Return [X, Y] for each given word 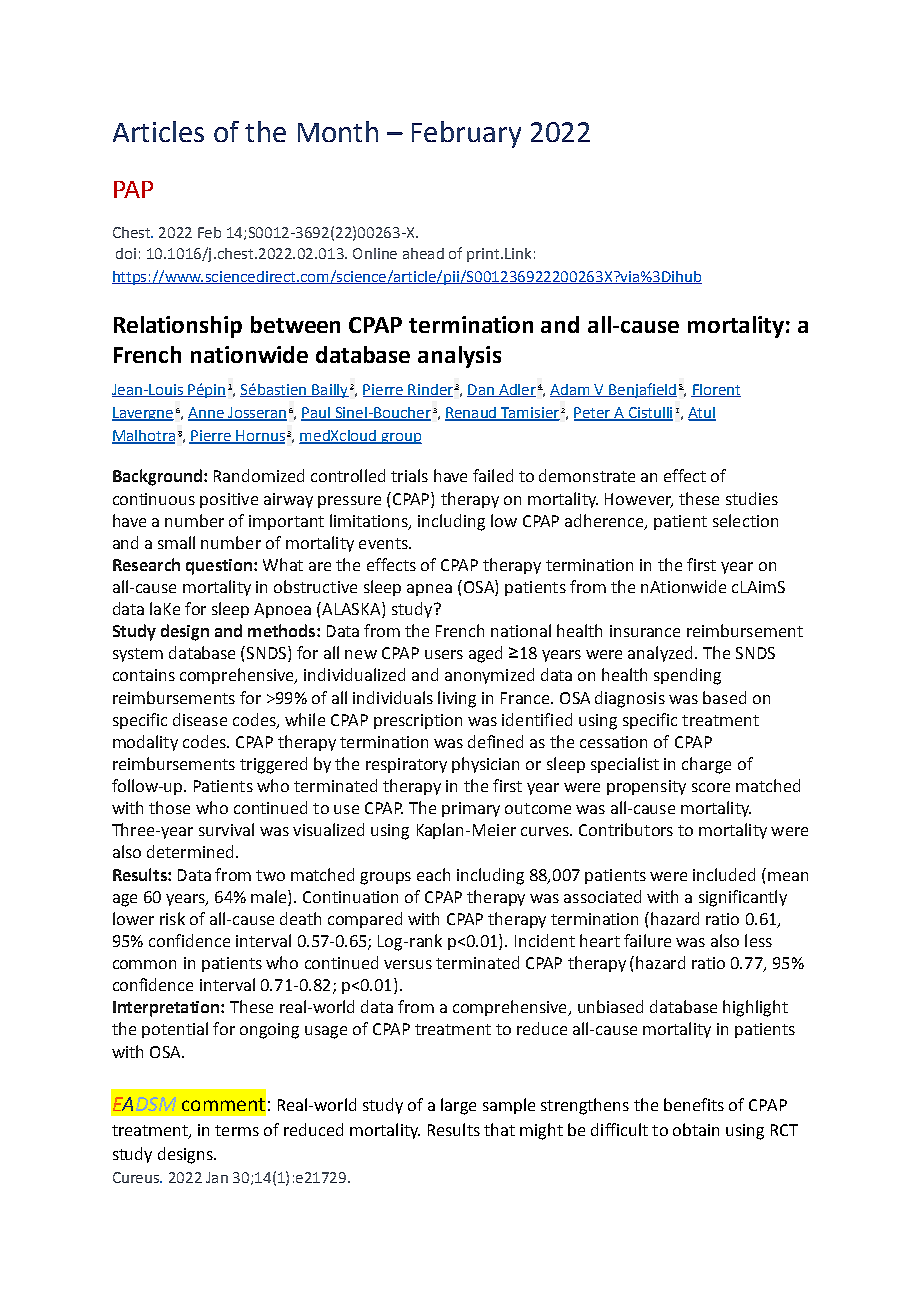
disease [200, 719]
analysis [459, 357]
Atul [702, 414]
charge [706, 765]
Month [338, 131]
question [219, 567]
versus [408, 964]
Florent [716, 390]
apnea [429, 590]
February [466, 134]
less [758, 940]
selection [745, 520]
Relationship [178, 327]
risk [172, 918]
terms [237, 1130]
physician [485, 765]
